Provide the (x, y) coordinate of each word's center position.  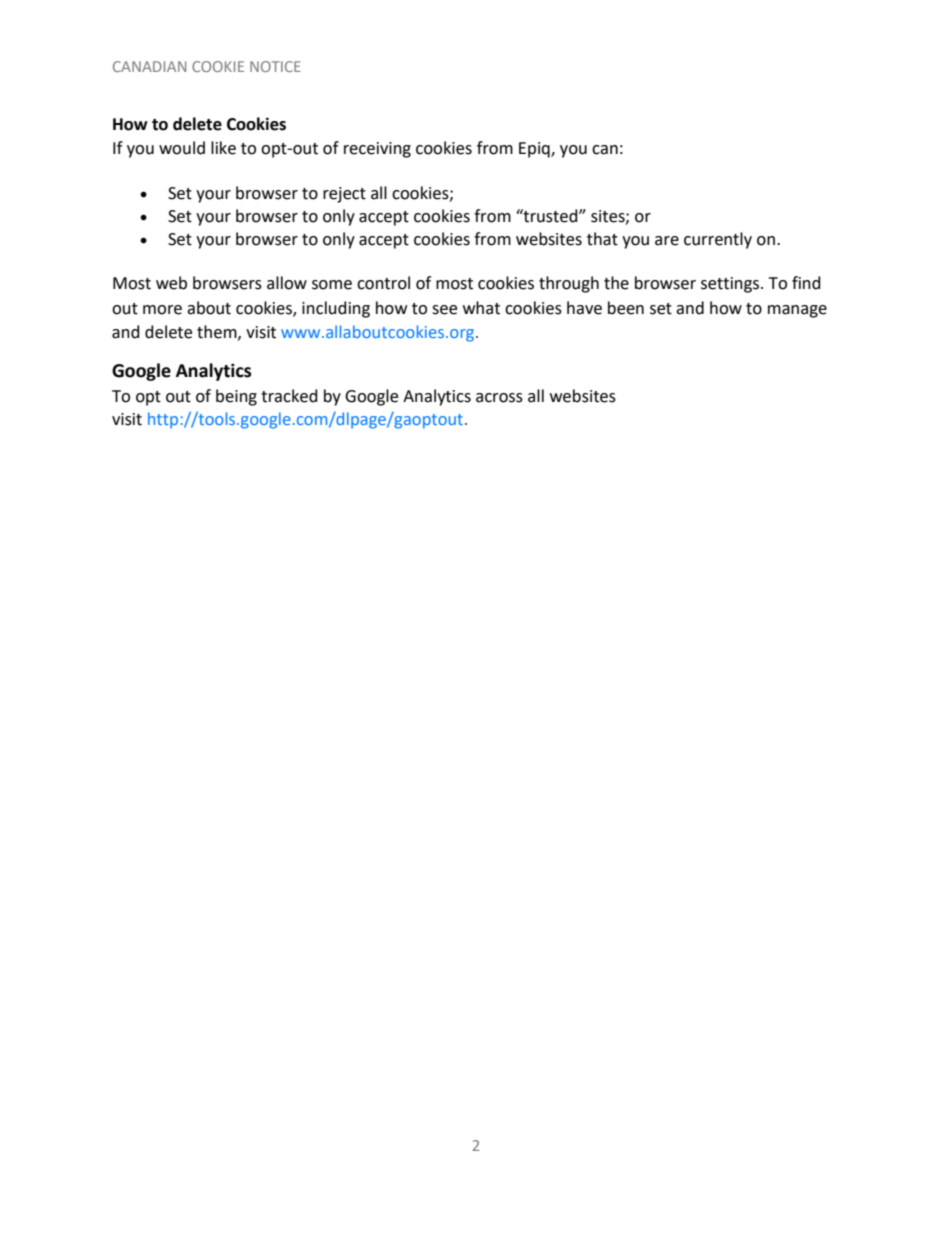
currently (718, 240)
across (499, 398)
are (667, 241)
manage (797, 311)
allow (287, 283)
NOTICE (275, 66)
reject (344, 195)
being (236, 397)
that (602, 239)
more (162, 310)
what (481, 308)
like (223, 148)
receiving (377, 150)
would (182, 148)
